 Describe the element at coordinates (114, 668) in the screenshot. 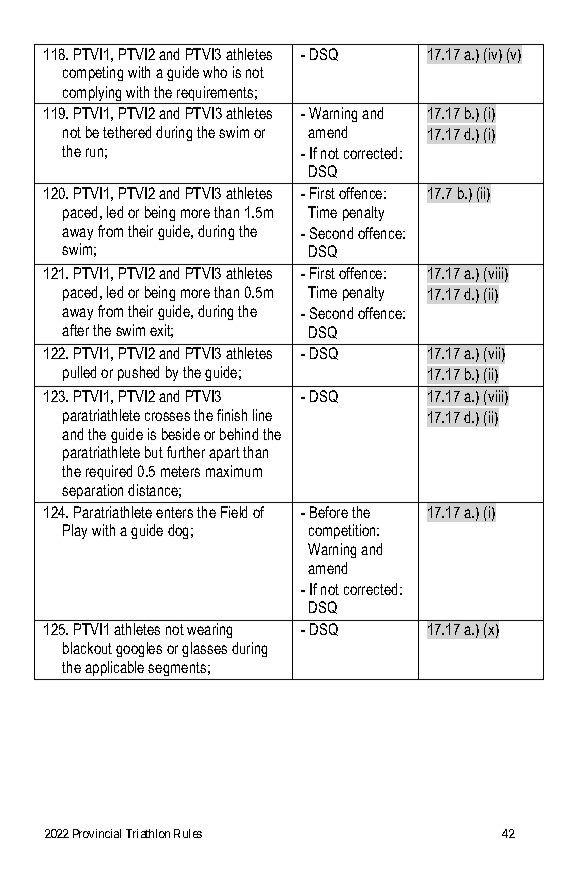

I see `applicable` at that location.
